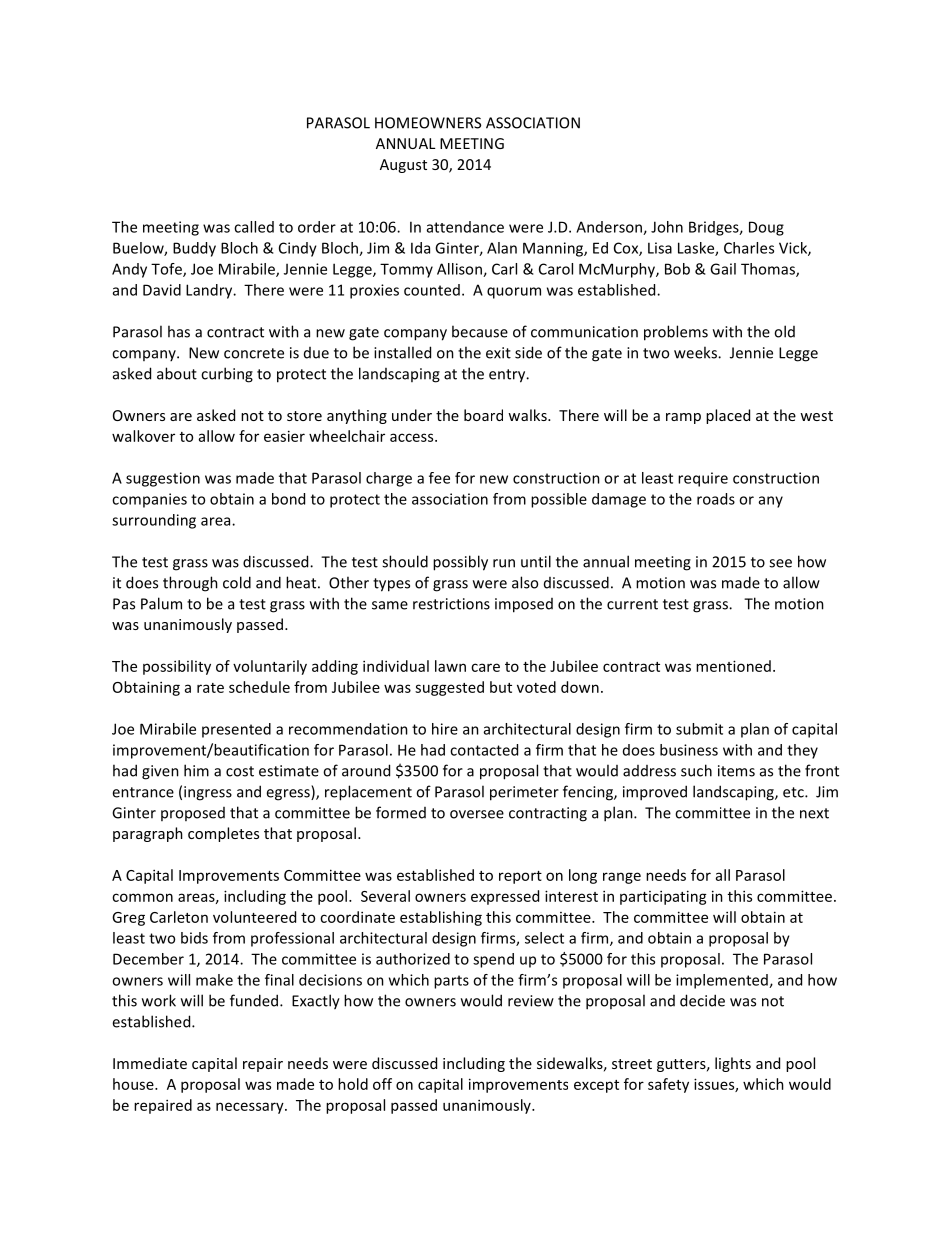 The height and width of the screenshot is (1233, 952). I want to click on necessary, so click(251, 1108).
